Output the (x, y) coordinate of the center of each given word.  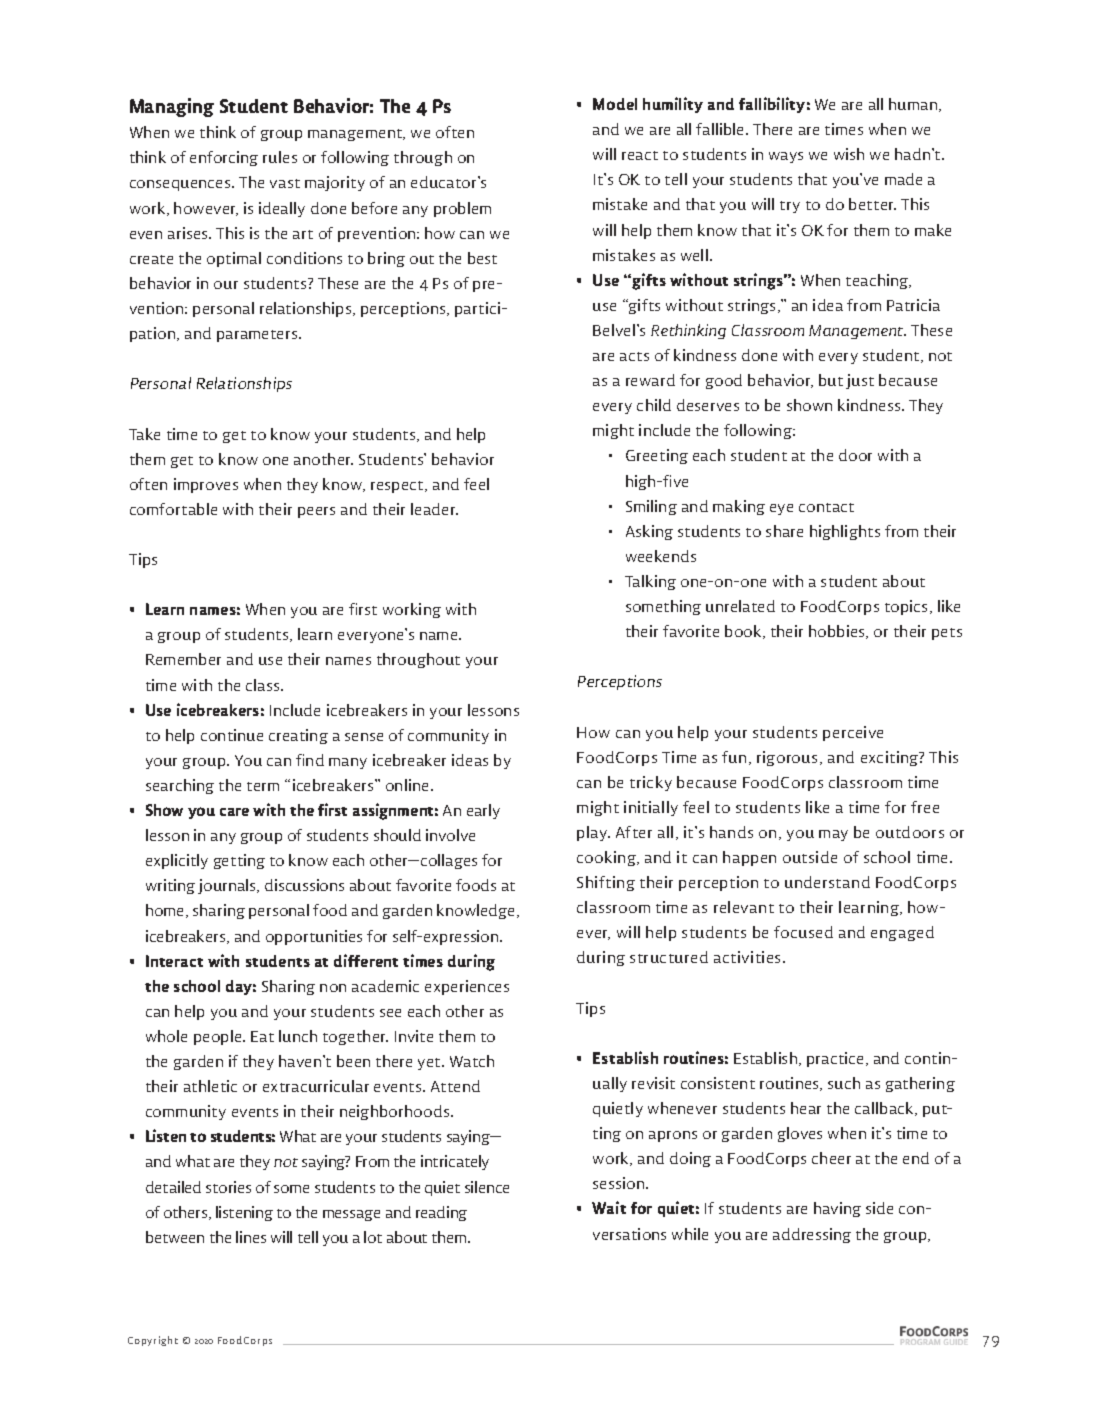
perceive (853, 733)
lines (251, 1237)
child (654, 405)
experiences (467, 987)
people (219, 1037)
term (263, 786)
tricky (651, 783)
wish (849, 154)
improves (206, 485)
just (860, 381)
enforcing (224, 158)
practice (837, 1059)
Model (615, 104)
